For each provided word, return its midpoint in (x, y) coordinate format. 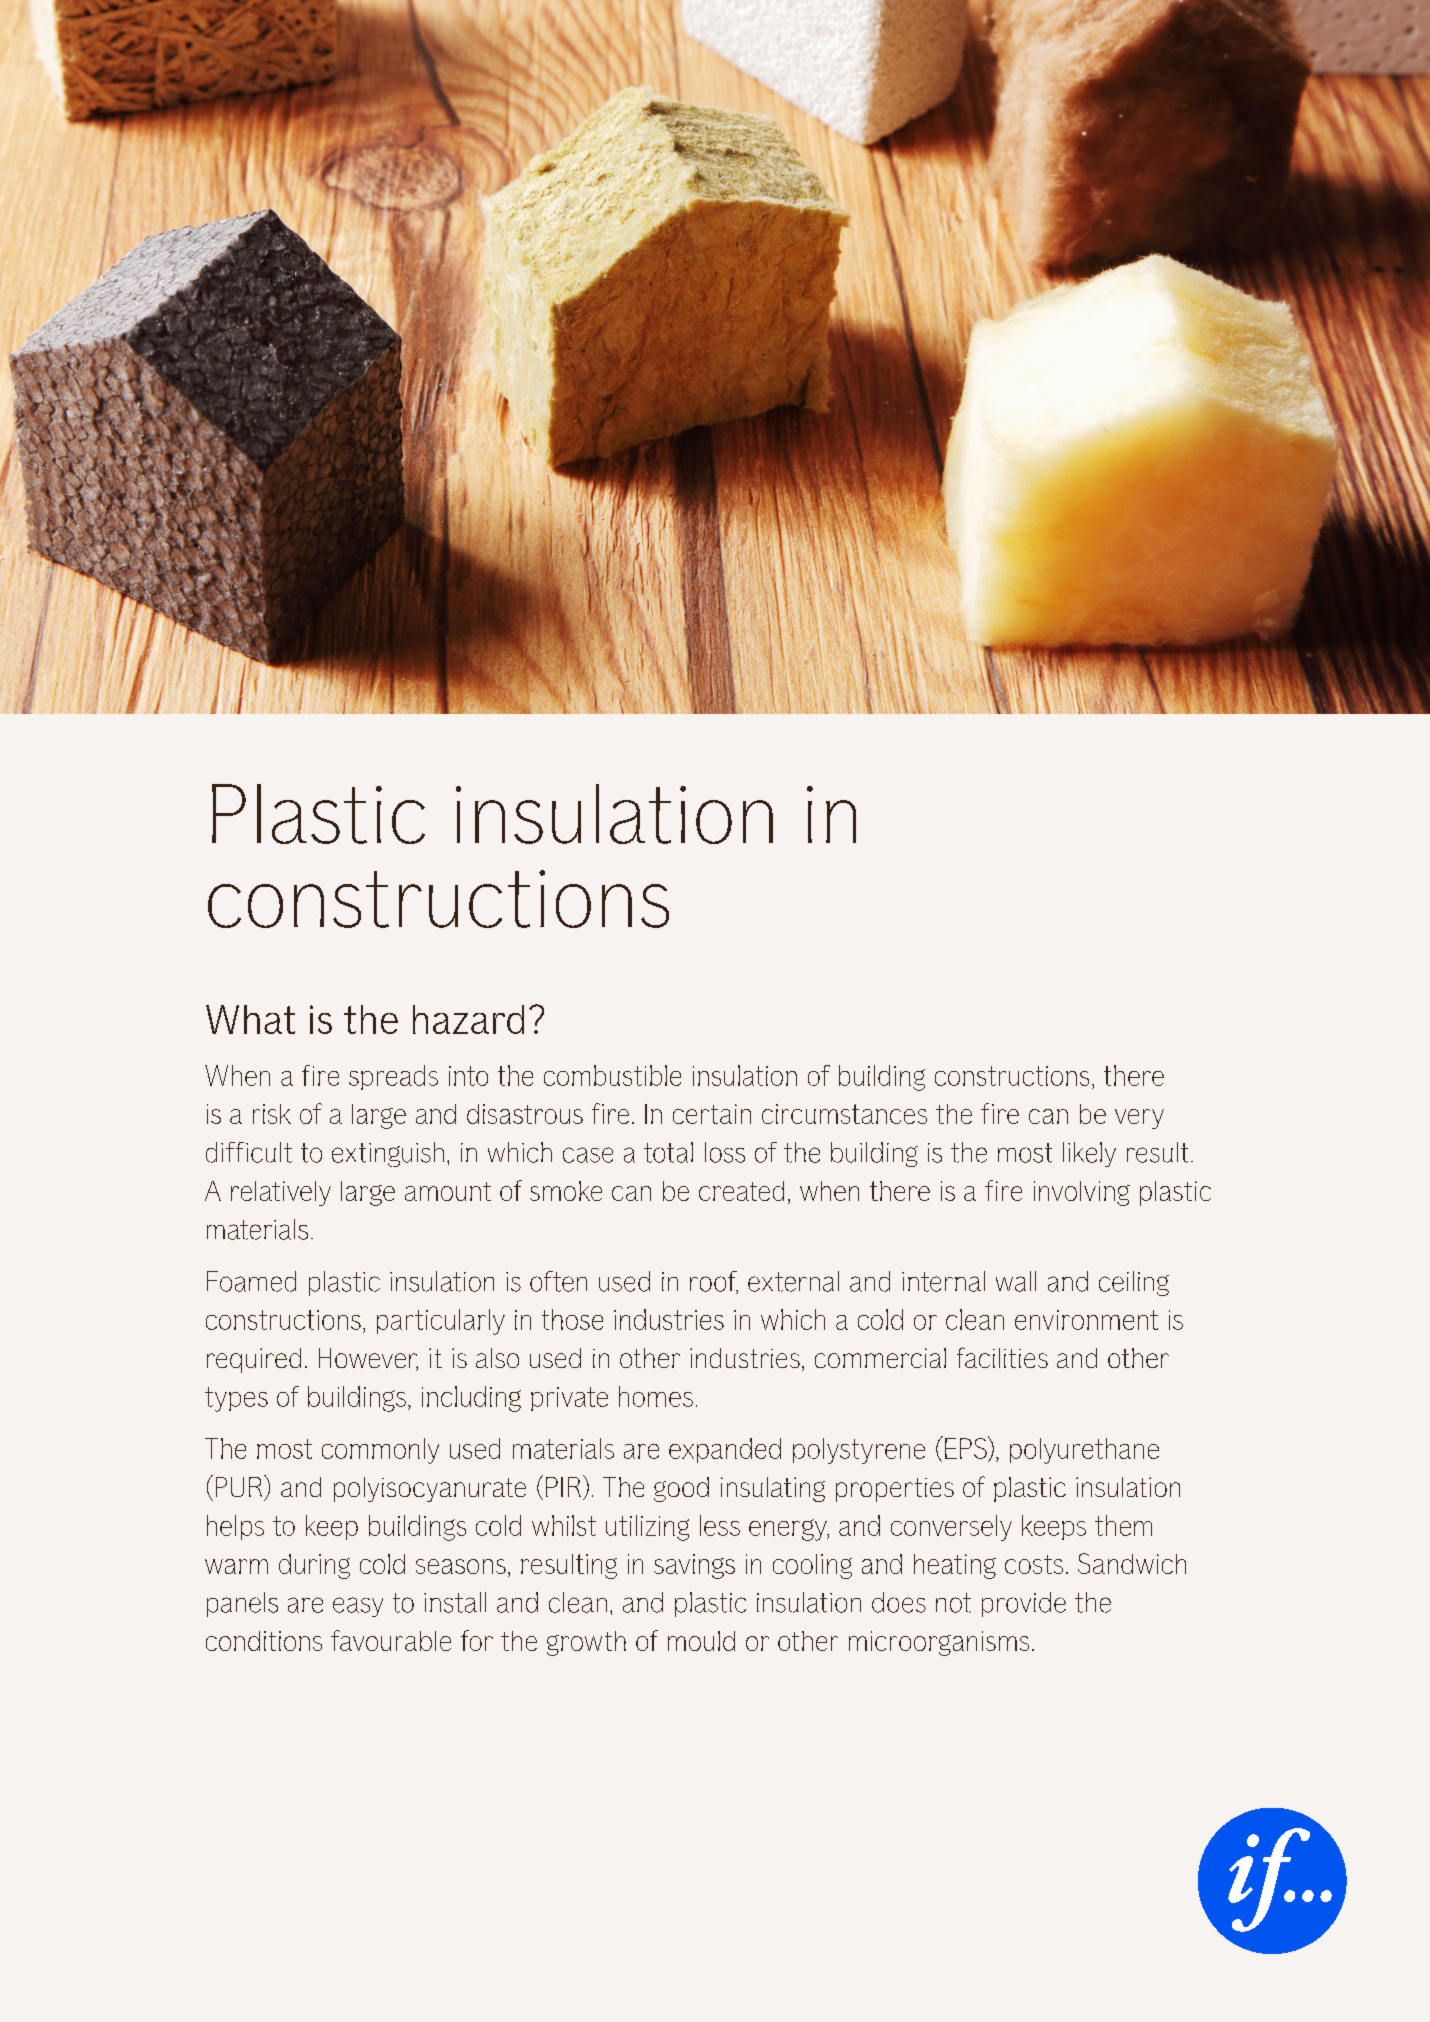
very (1139, 1119)
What (250, 1019)
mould (701, 1641)
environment (1086, 1320)
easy (358, 1607)
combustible (612, 1075)
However (368, 1359)
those (572, 1319)
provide (1024, 1604)
